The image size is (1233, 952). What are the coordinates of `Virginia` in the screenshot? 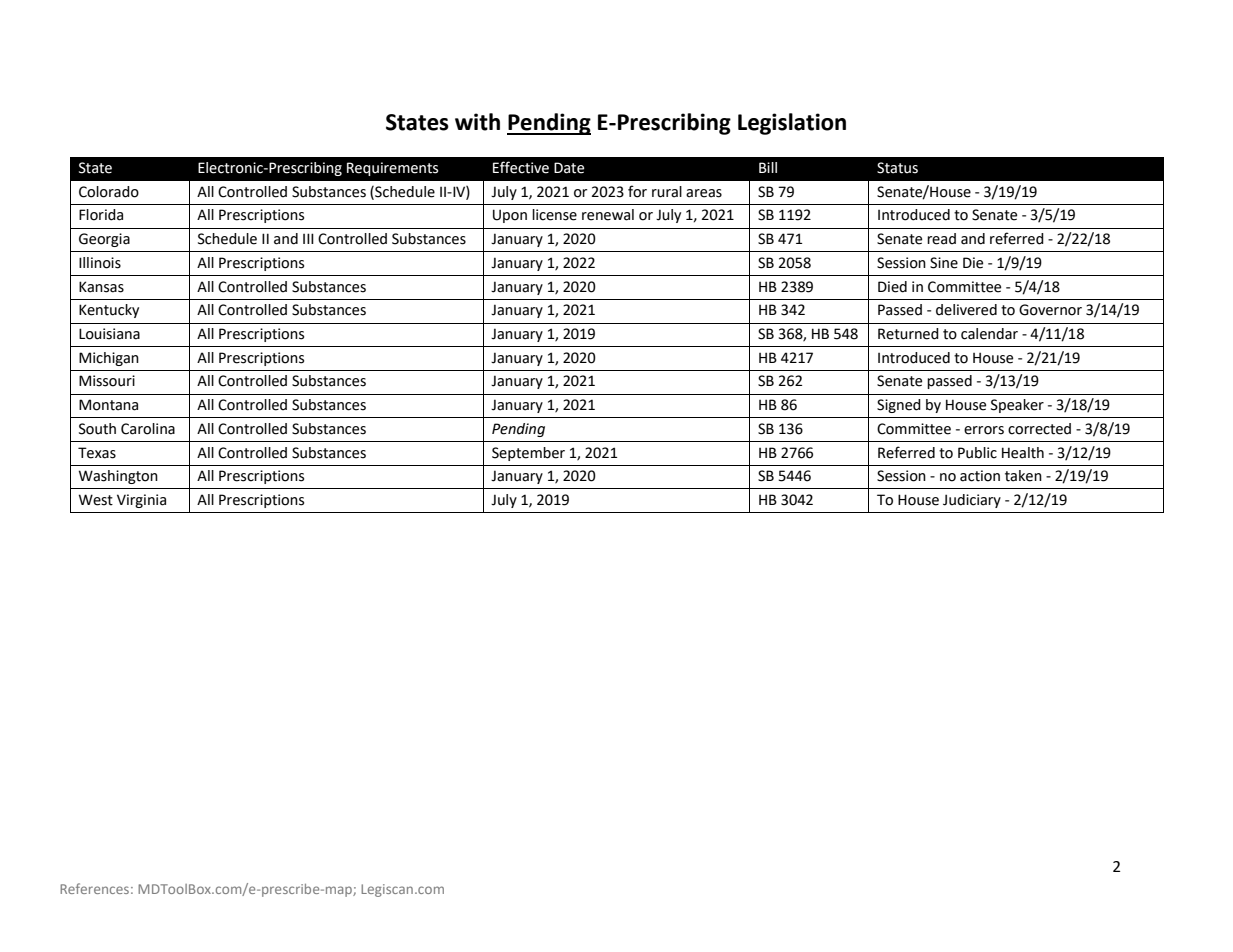 It's located at (141, 501).
